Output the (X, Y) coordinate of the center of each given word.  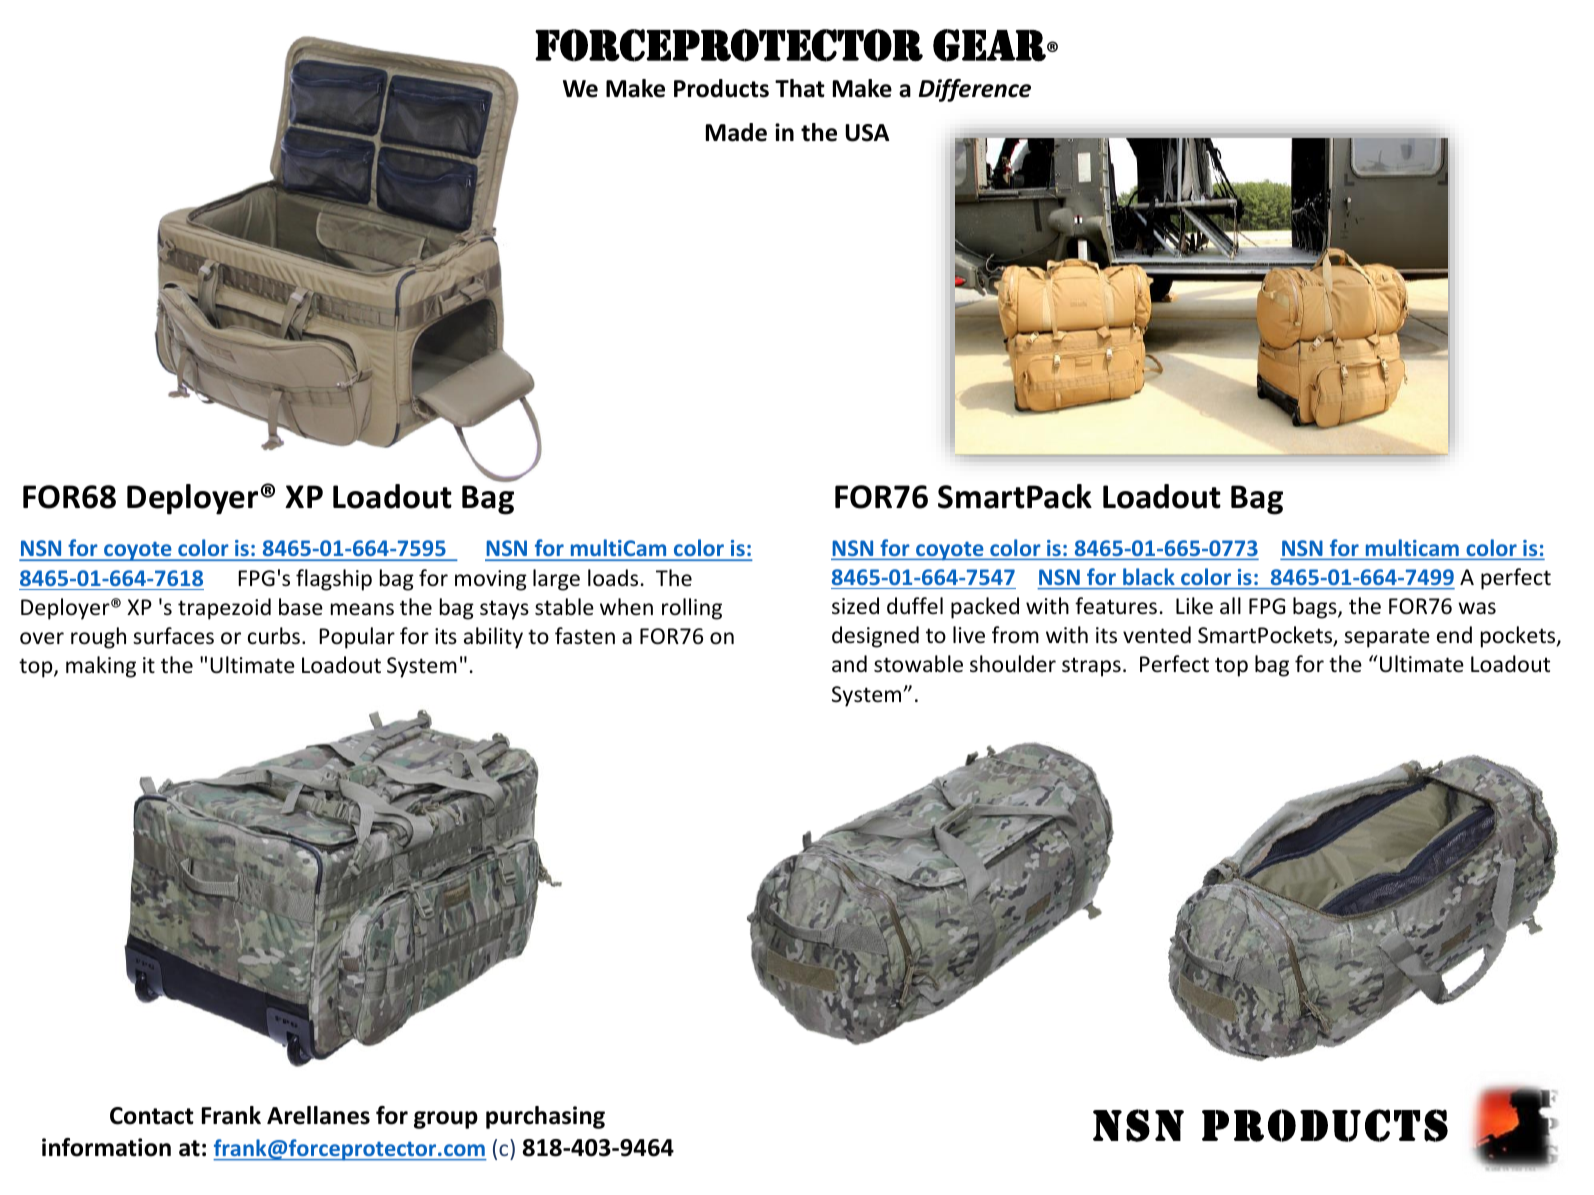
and (849, 663)
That (800, 88)
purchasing (545, 1117)
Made (736, 132)
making (101, 667)
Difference (975, 90)
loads (613, 578)
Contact (152, 1116)
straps (1091, 667)
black (1149, 576)
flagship (334, 580)
